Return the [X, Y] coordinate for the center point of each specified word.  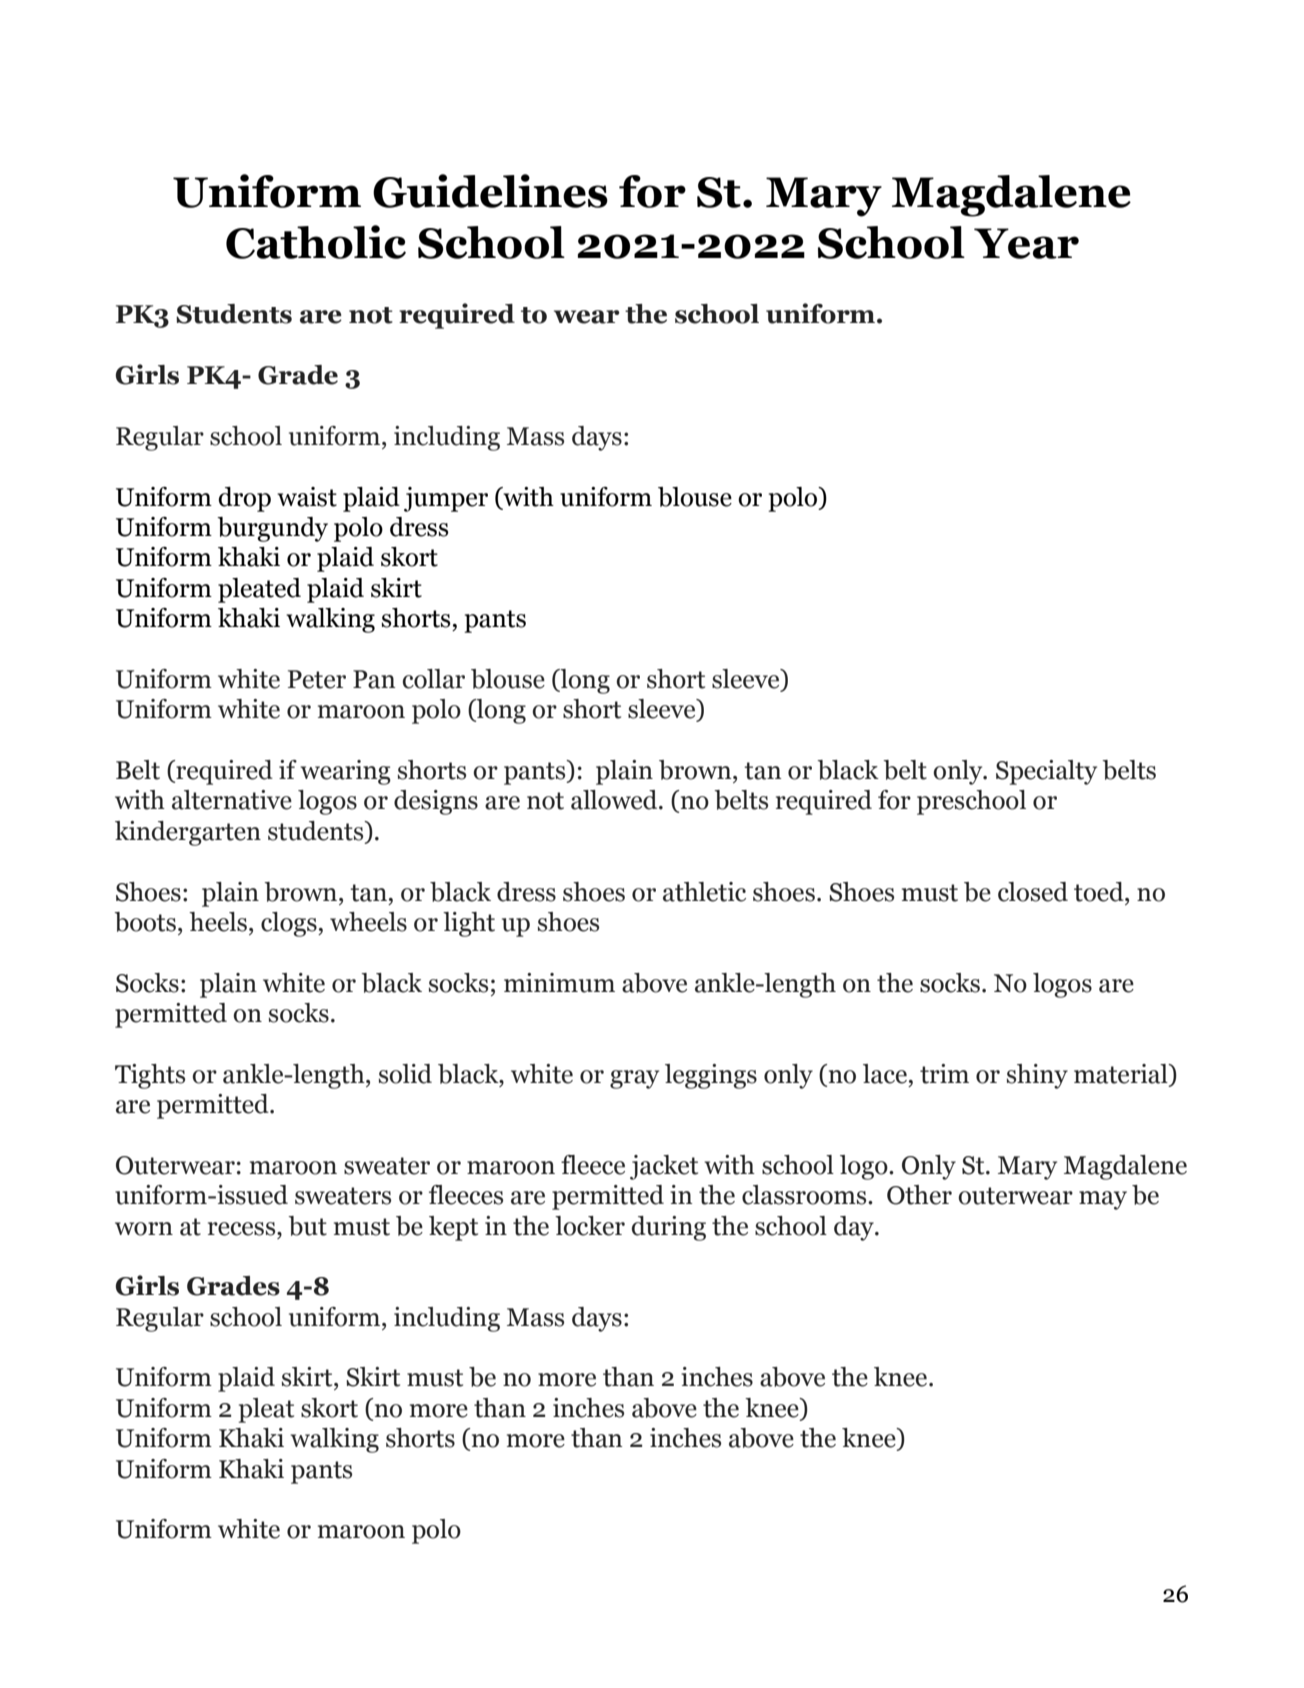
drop [244, 499]
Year [1026, 243]
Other [919, 1195]
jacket [664, 1167]
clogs [290, 924]
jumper [446, 499]
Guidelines [490, 191]
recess [243, 1229]
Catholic [316, 242]
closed [1033, 892]
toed [1100, 892]
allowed [615, 800]
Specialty [1046, 772]
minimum [559, 983]
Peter [317, 679]
